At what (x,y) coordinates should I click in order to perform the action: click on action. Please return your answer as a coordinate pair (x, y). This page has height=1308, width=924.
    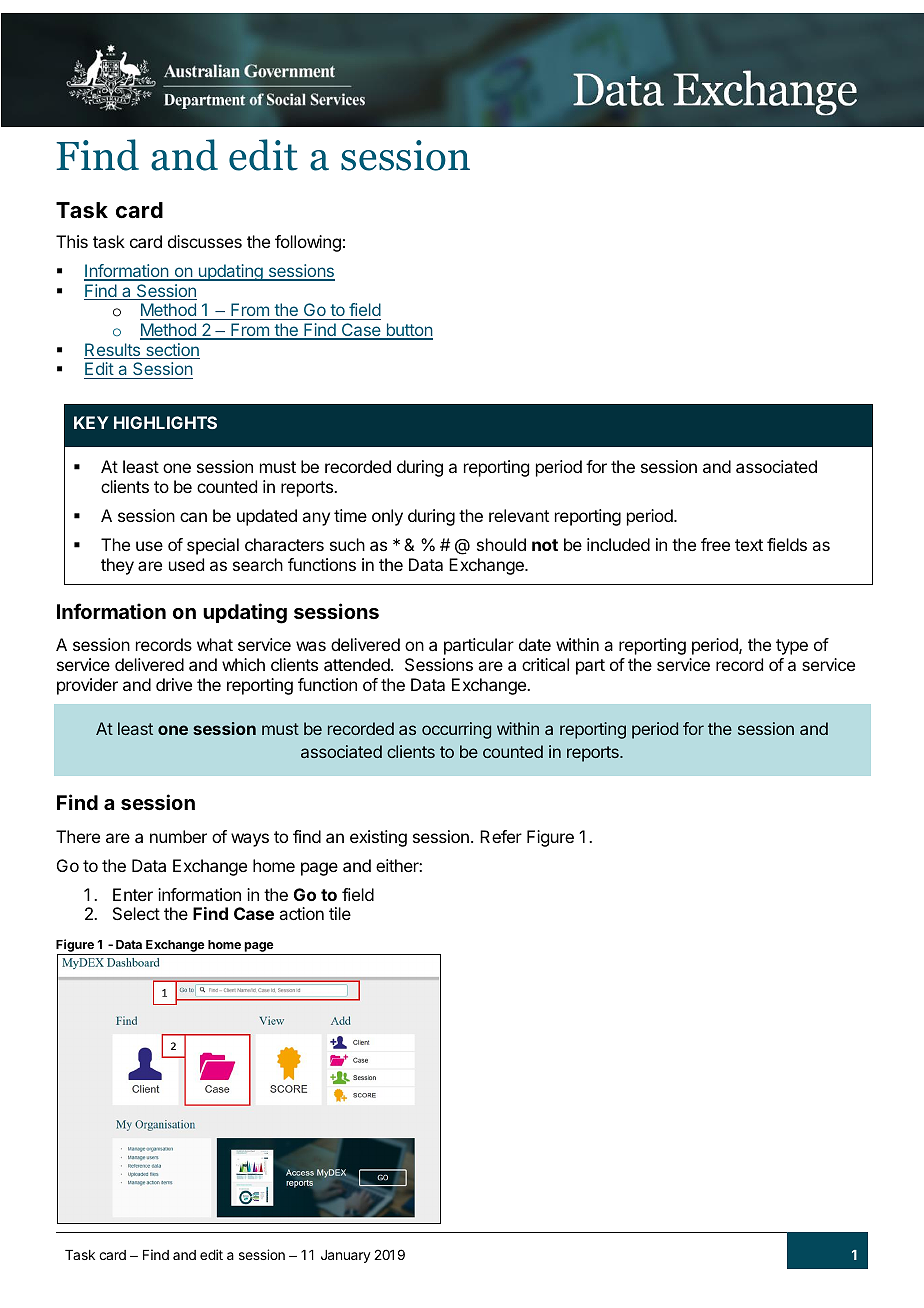
    Looking at the image, I should click on (301, 913).
